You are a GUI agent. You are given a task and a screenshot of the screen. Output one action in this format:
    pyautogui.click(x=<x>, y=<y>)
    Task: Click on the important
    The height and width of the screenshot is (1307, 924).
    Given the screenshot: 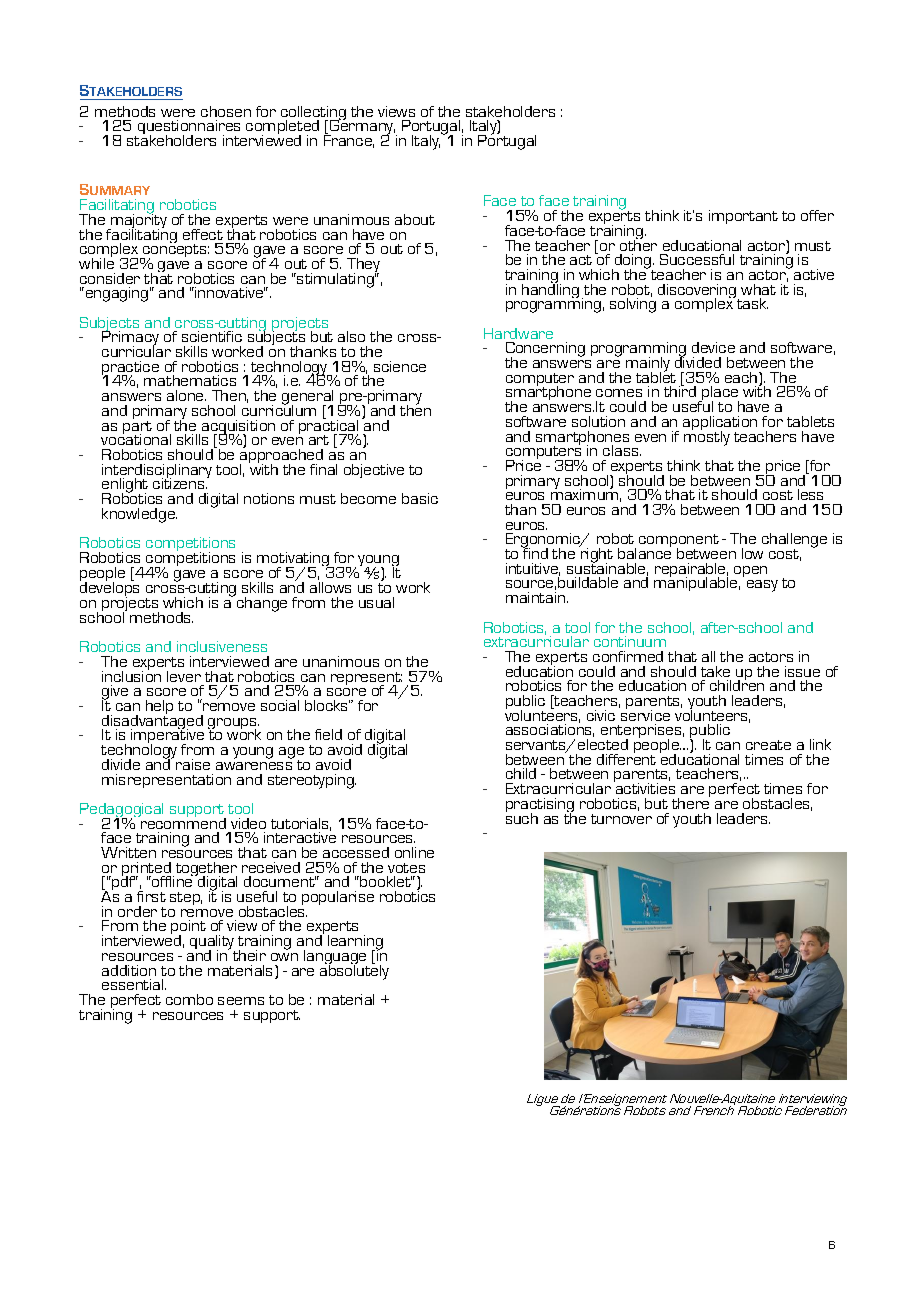 What is the action you would take?
    pyautogui.click(x=743, y=217)
